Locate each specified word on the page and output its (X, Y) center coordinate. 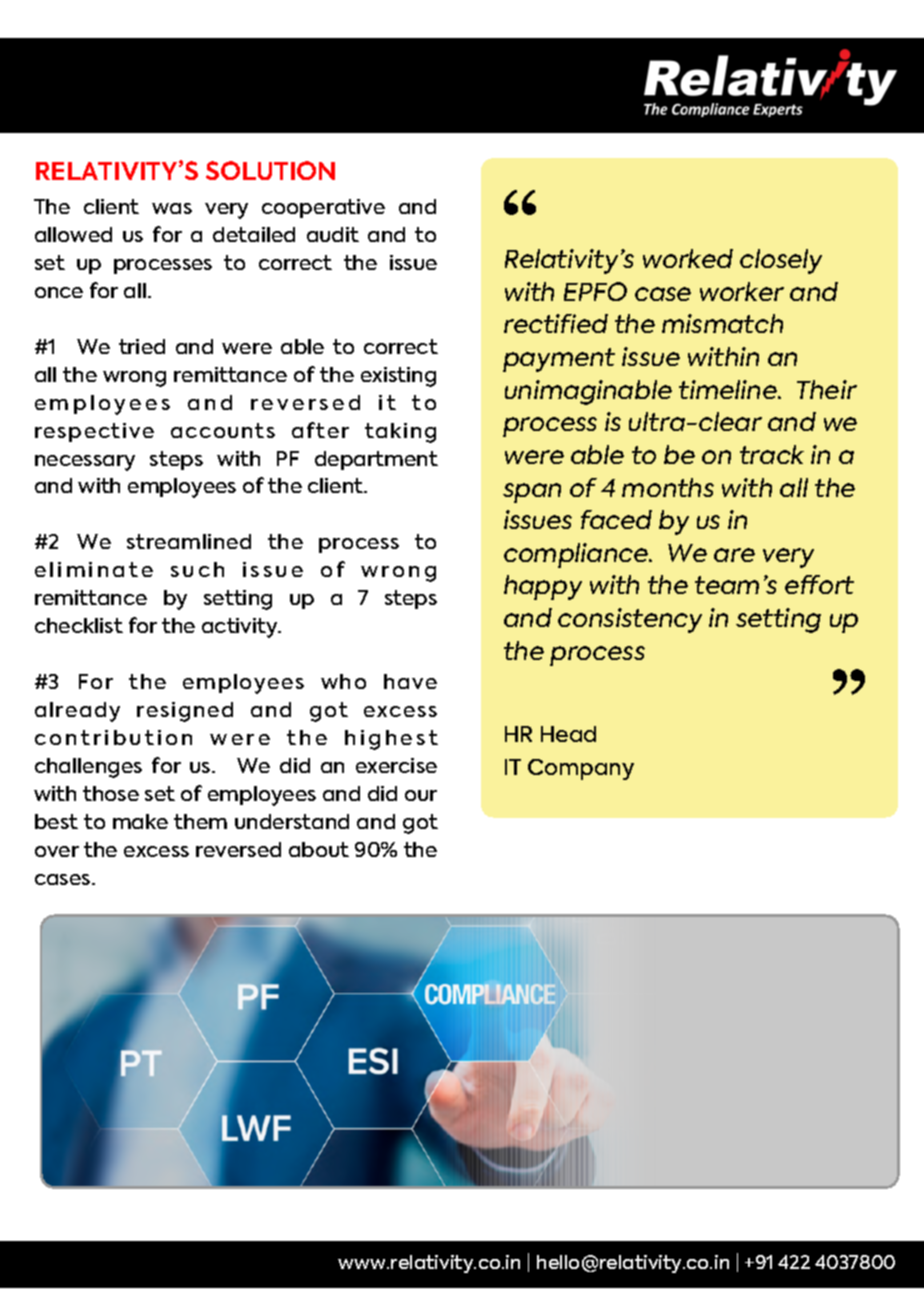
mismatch (722, 323)
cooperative (323, 208)
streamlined (189, 541)
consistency (630, 620)
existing (398, 377)
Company (581, 769)
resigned (185, 712)
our (421, 795)
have (410, 681)
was (172, 208)
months (668, 487)
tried (142, 346)
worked (688, 258)
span (532, 493)
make (140, 821)
